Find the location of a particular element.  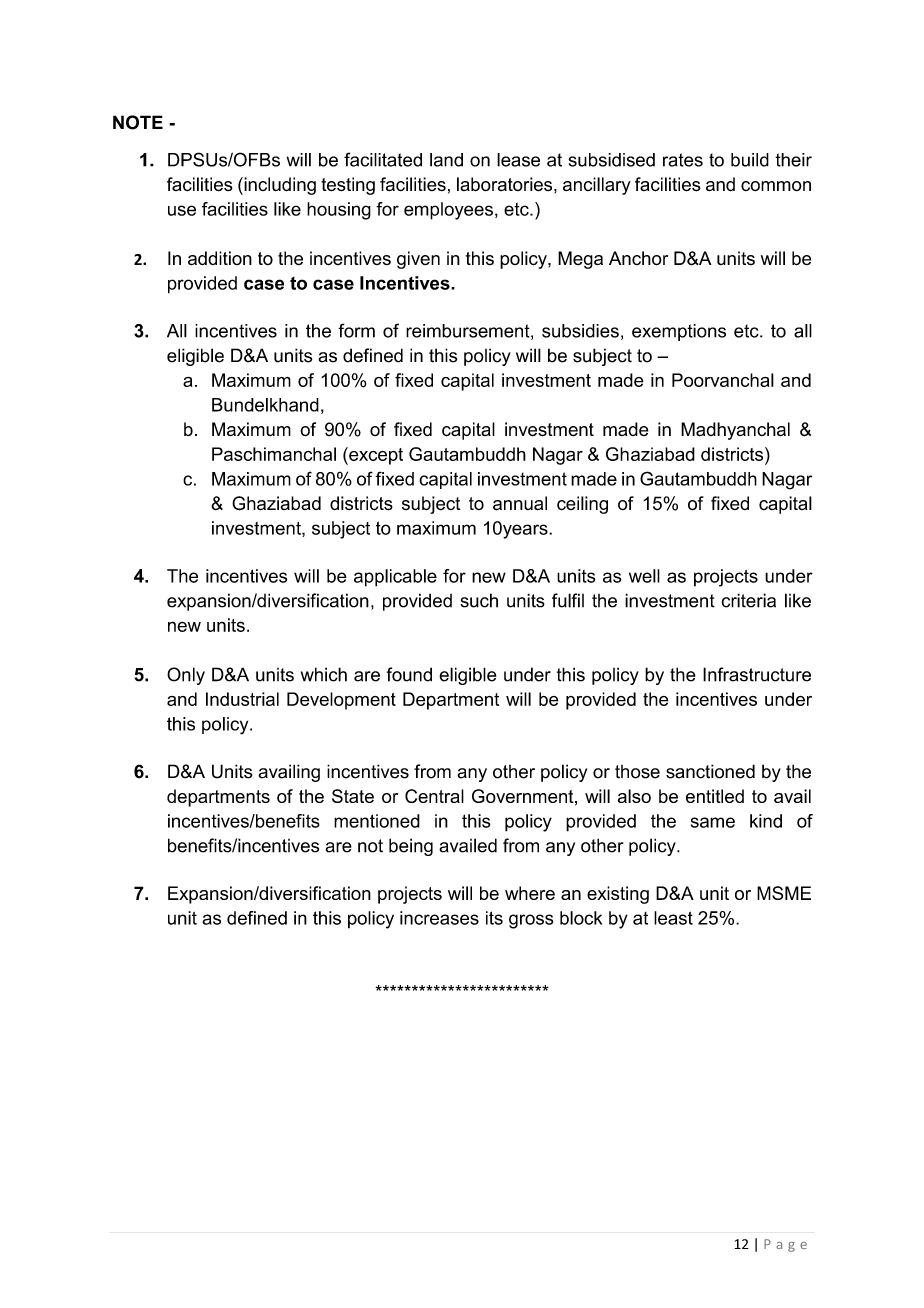

land is located at coordinates (446, 160).
